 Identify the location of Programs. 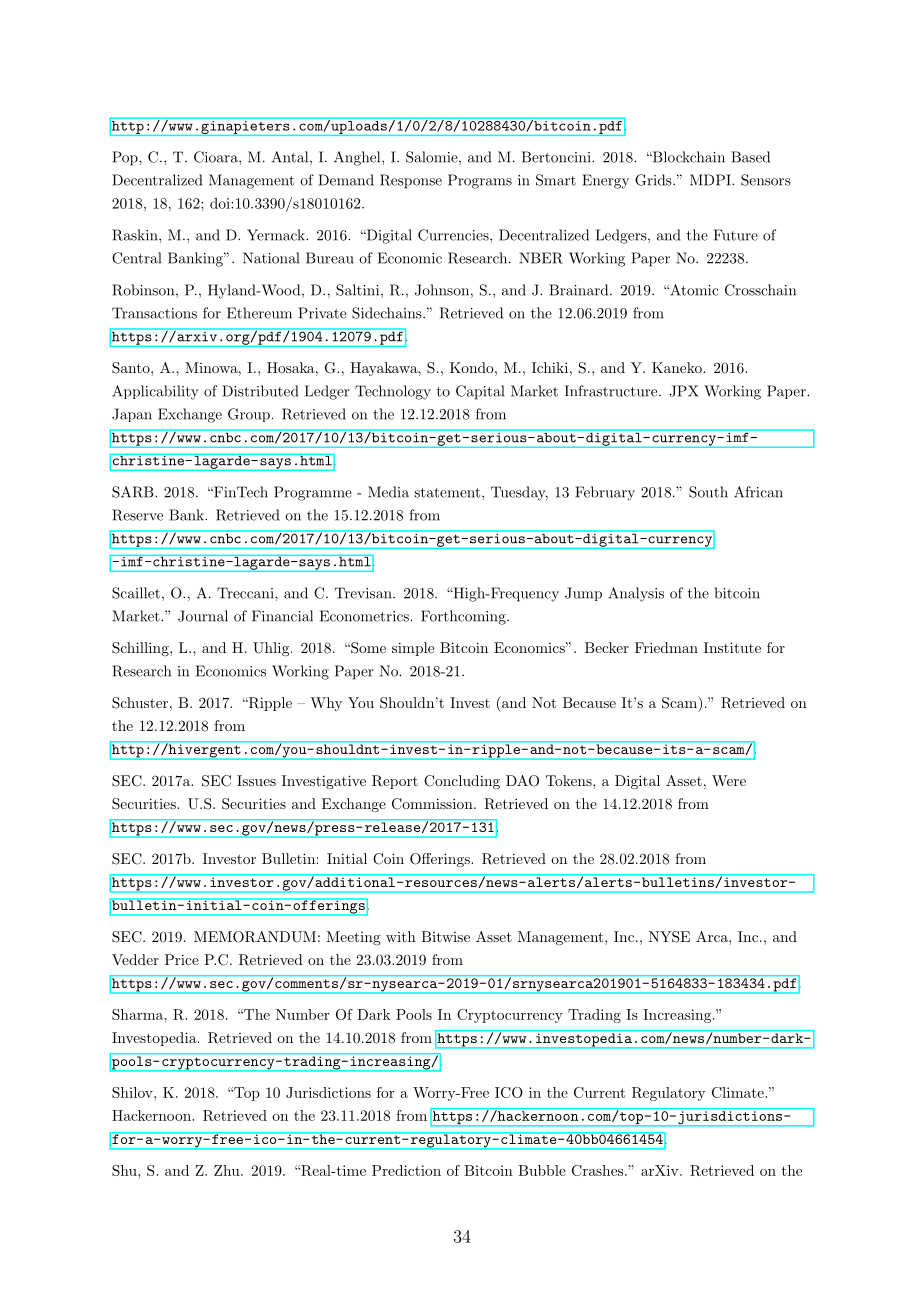
(480, 181).
